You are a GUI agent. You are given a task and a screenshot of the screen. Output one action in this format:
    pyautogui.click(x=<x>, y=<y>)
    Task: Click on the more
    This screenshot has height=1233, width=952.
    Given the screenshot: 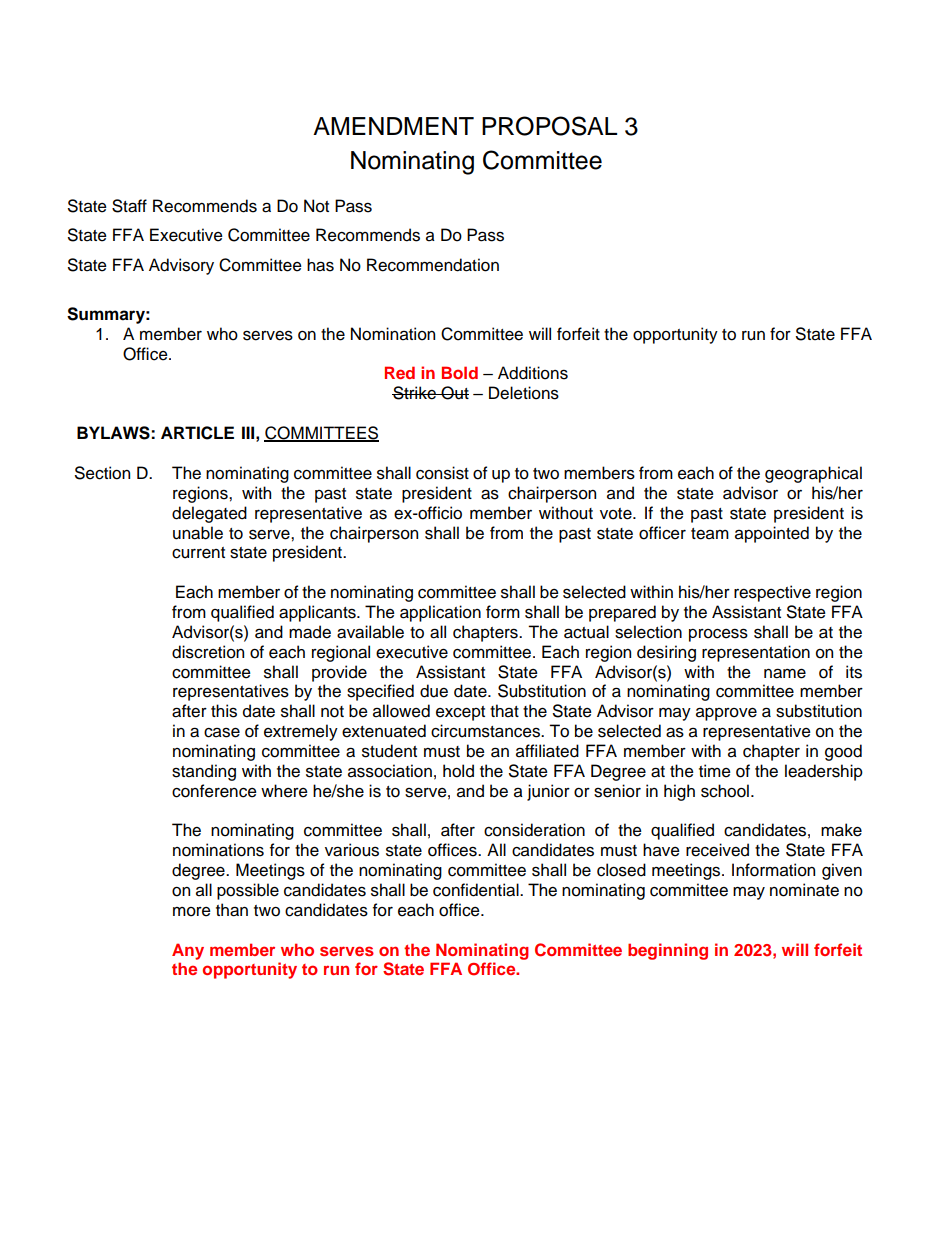 What is the action you would take?
    pyautogui.click(x=192, y=912)
